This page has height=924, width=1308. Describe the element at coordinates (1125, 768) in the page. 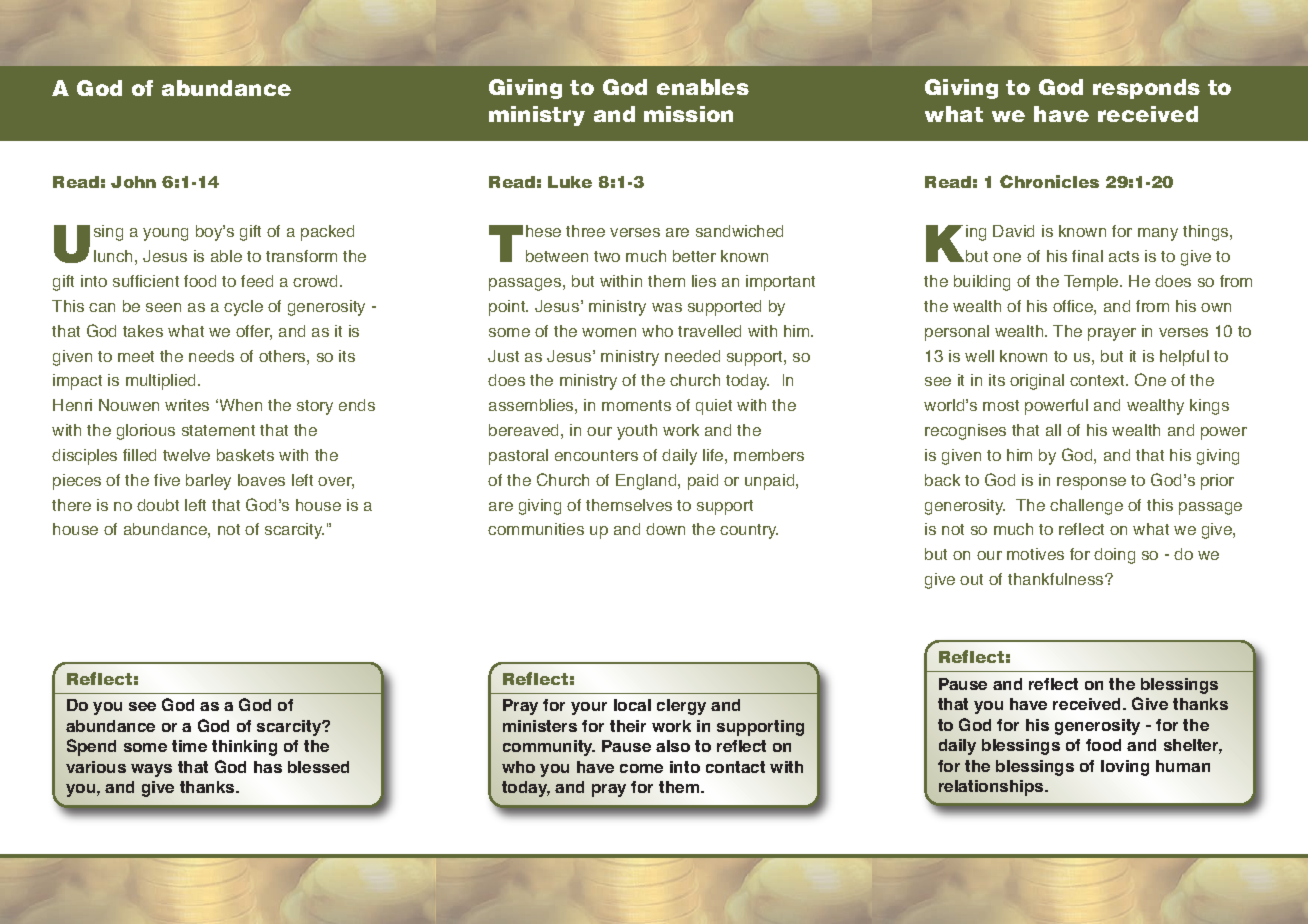

I see `loving` at that location.
